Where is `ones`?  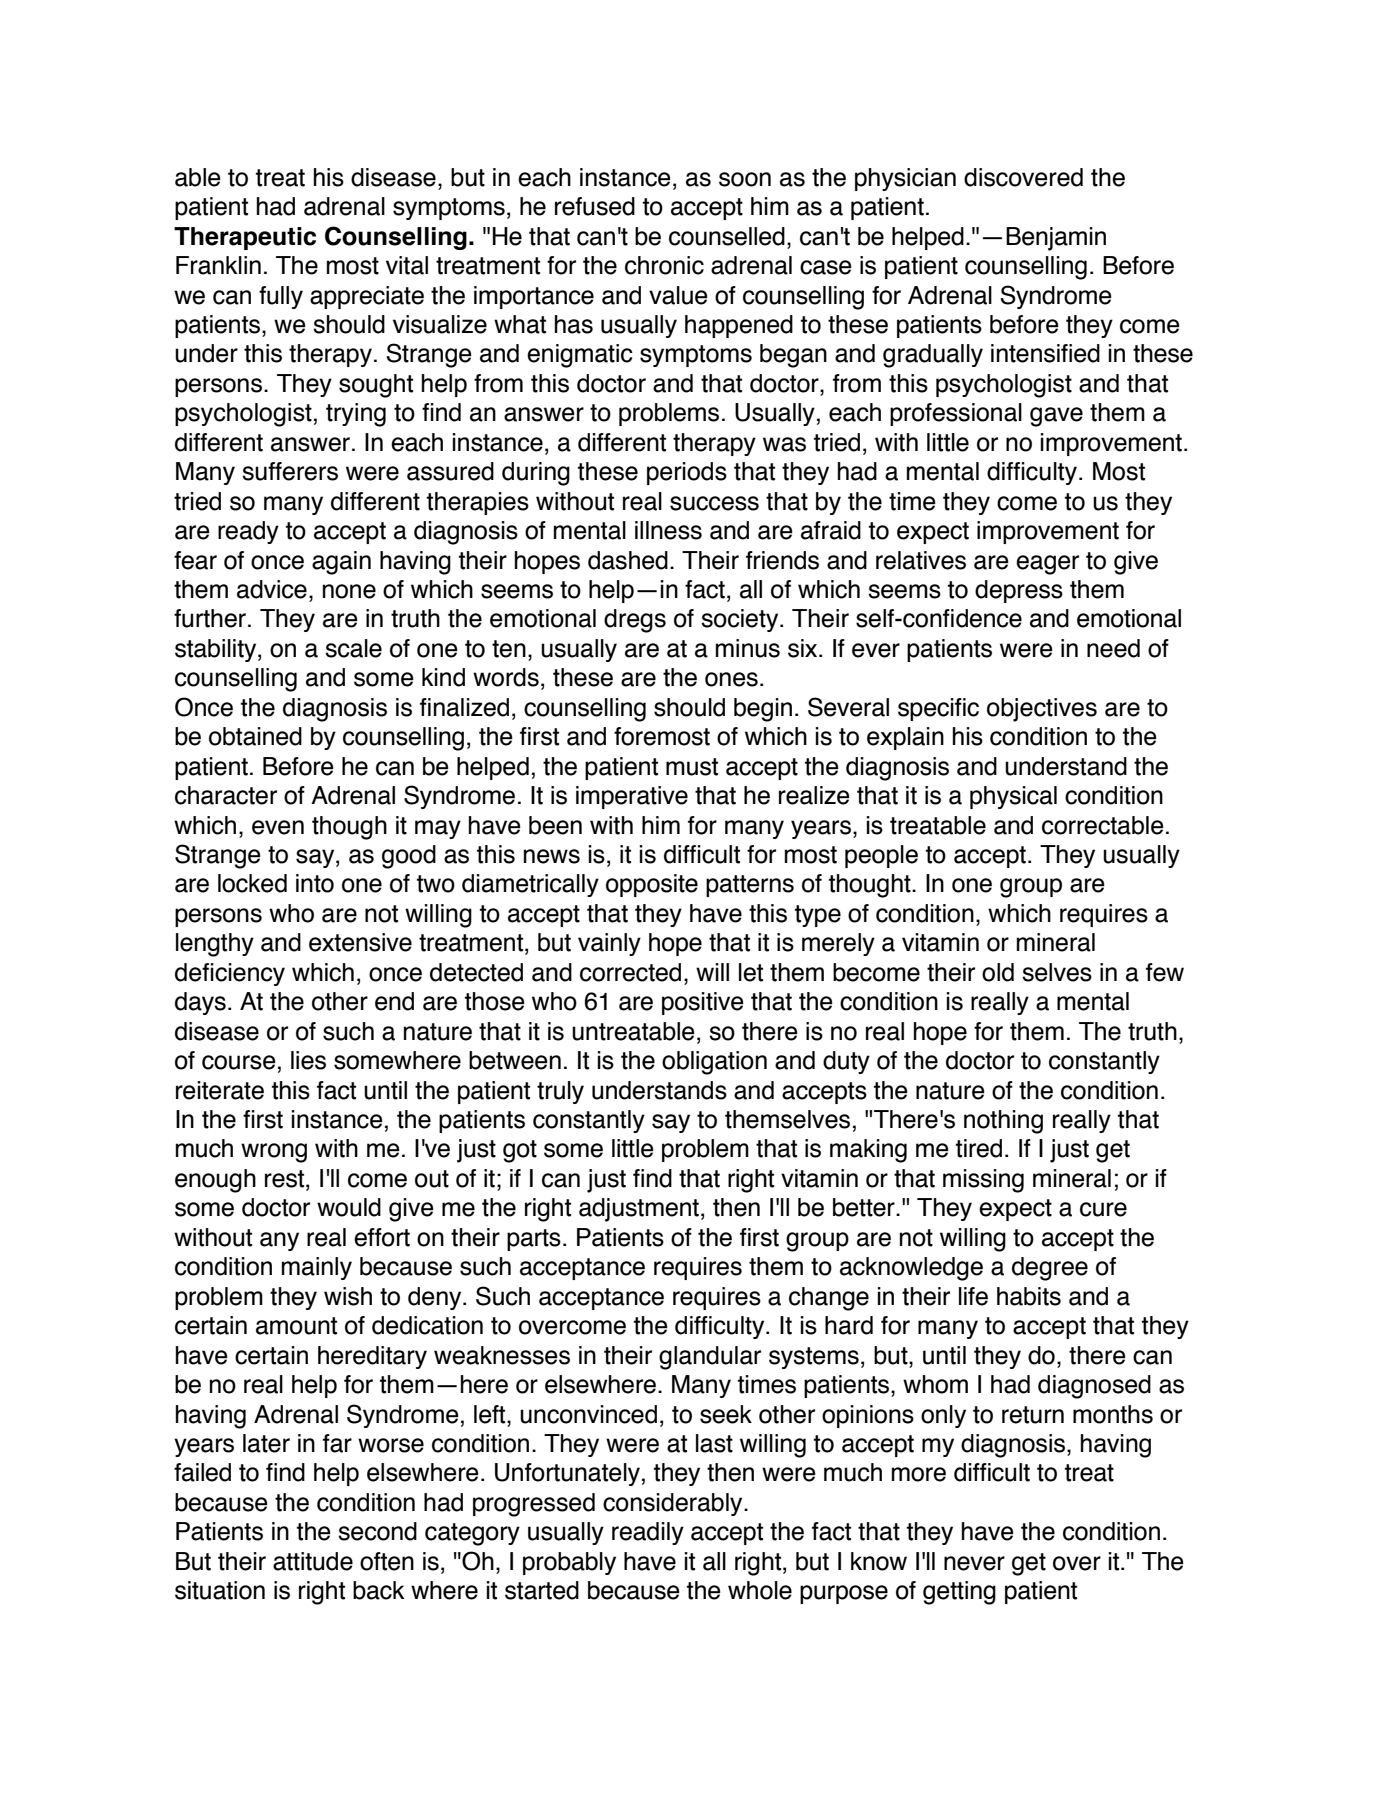
ones is located at coordinates (731, 679).
